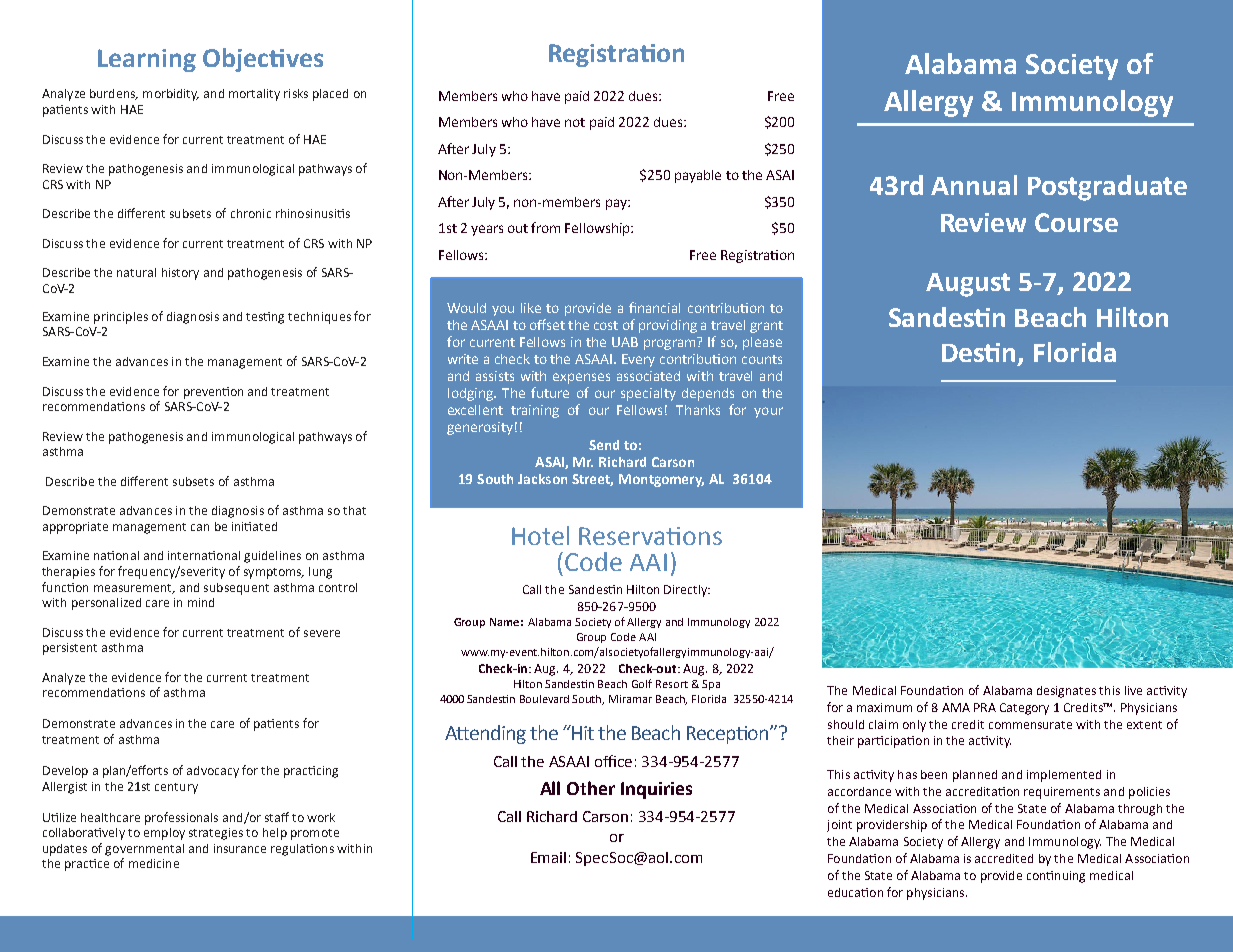 The height and width of the image is (952, 1233). I want to click on persistent, so click(70, 649).
